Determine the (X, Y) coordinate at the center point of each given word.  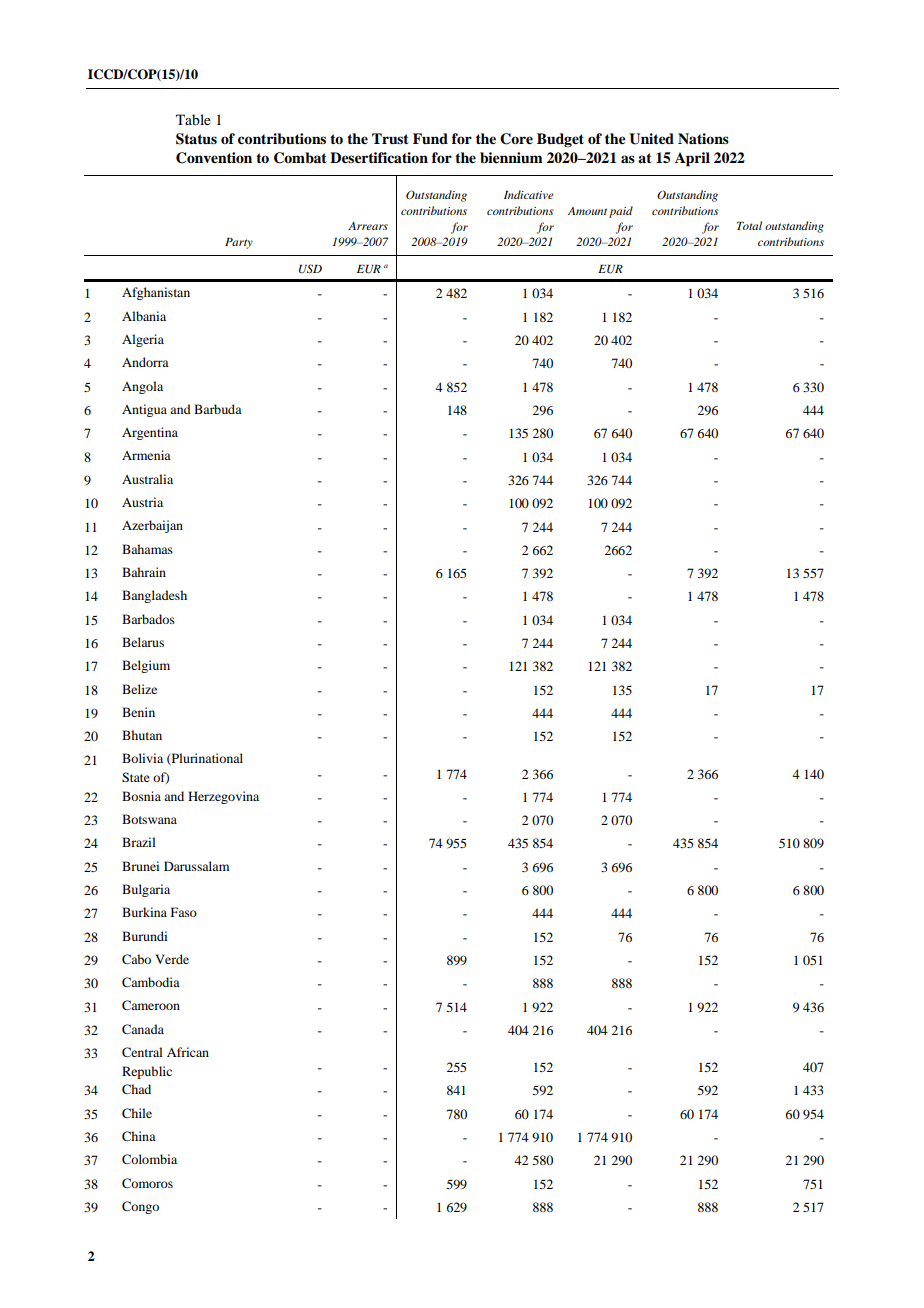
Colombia (149, 1159)
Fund (430, 138)
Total (749, 225)
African (188, 1052)
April (692, 159)
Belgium (146, 666)
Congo (140, 1207)
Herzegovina (223, 797)
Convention (214, 158)
